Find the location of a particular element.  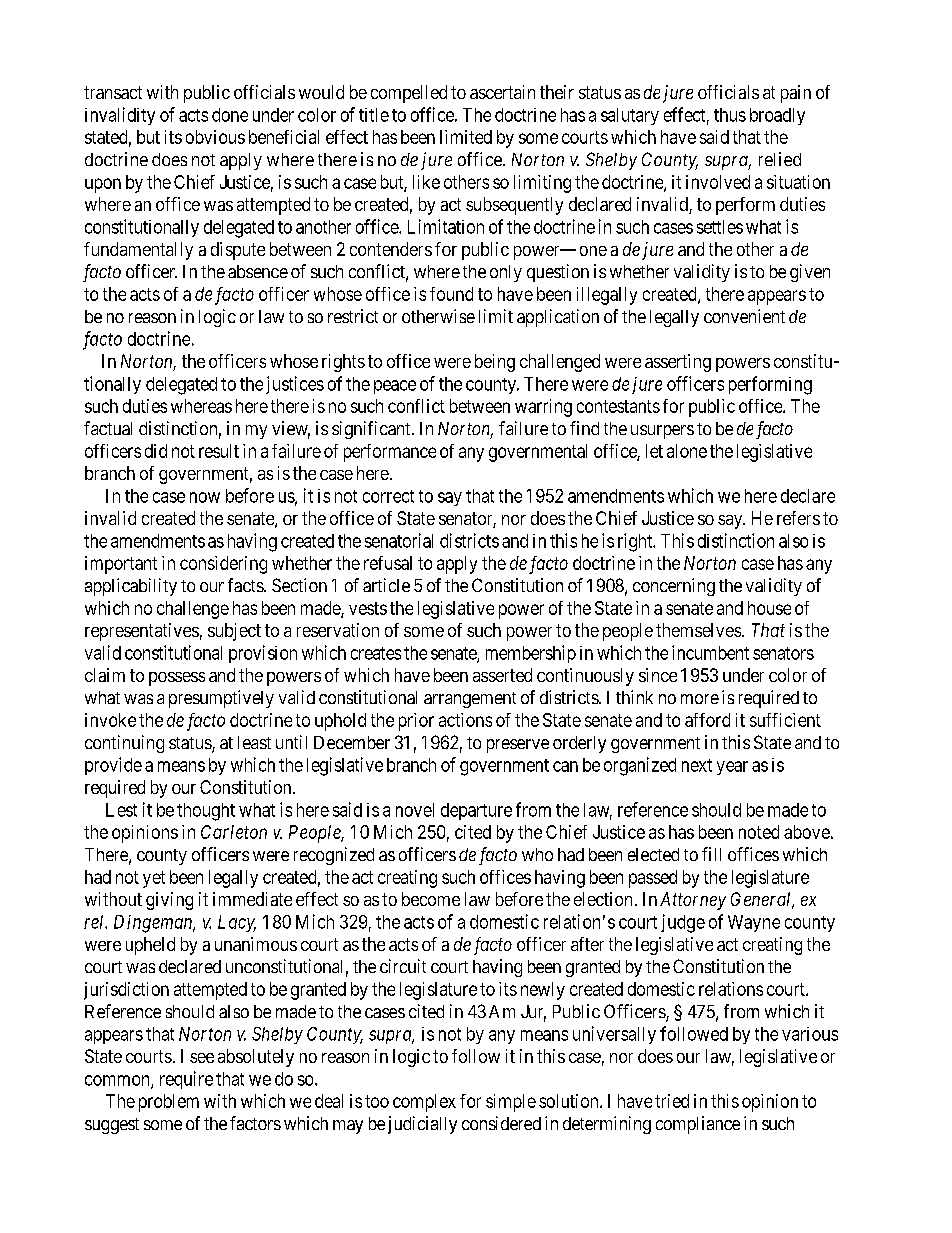

complex is located at coordinates (424, 1103).
